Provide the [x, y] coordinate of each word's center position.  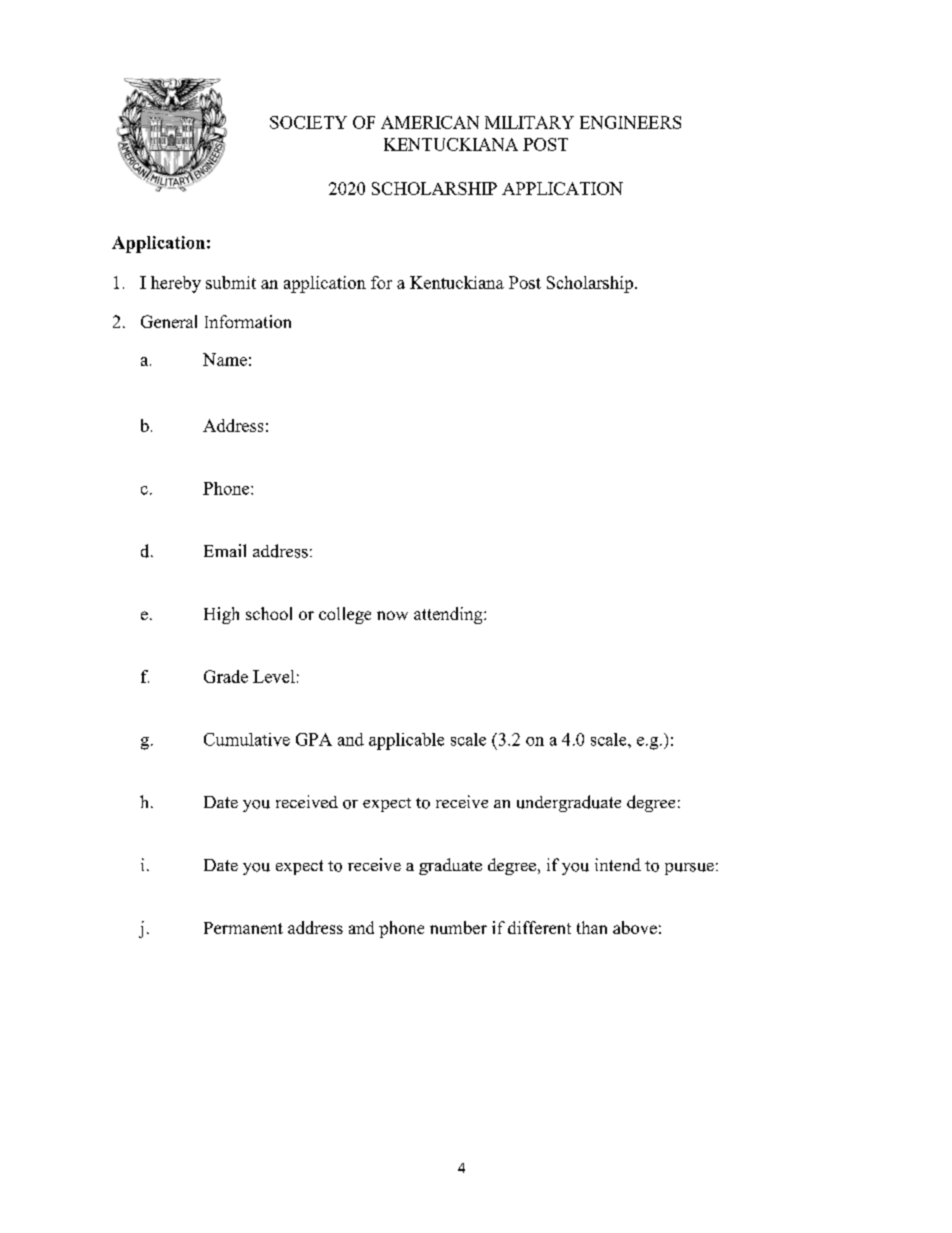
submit [231, 282]
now [392, 615]
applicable [406, 741]
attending [449, 615]
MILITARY [529, 122]
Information [248, 321]
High [221, 615]
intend [618, 864]
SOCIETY [308, 122]
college [345, 615]
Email [225, 550]
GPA [314, 739]
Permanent [243, 928]
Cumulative [247, 739]
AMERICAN [430, 122]
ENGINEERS [630, 122]
